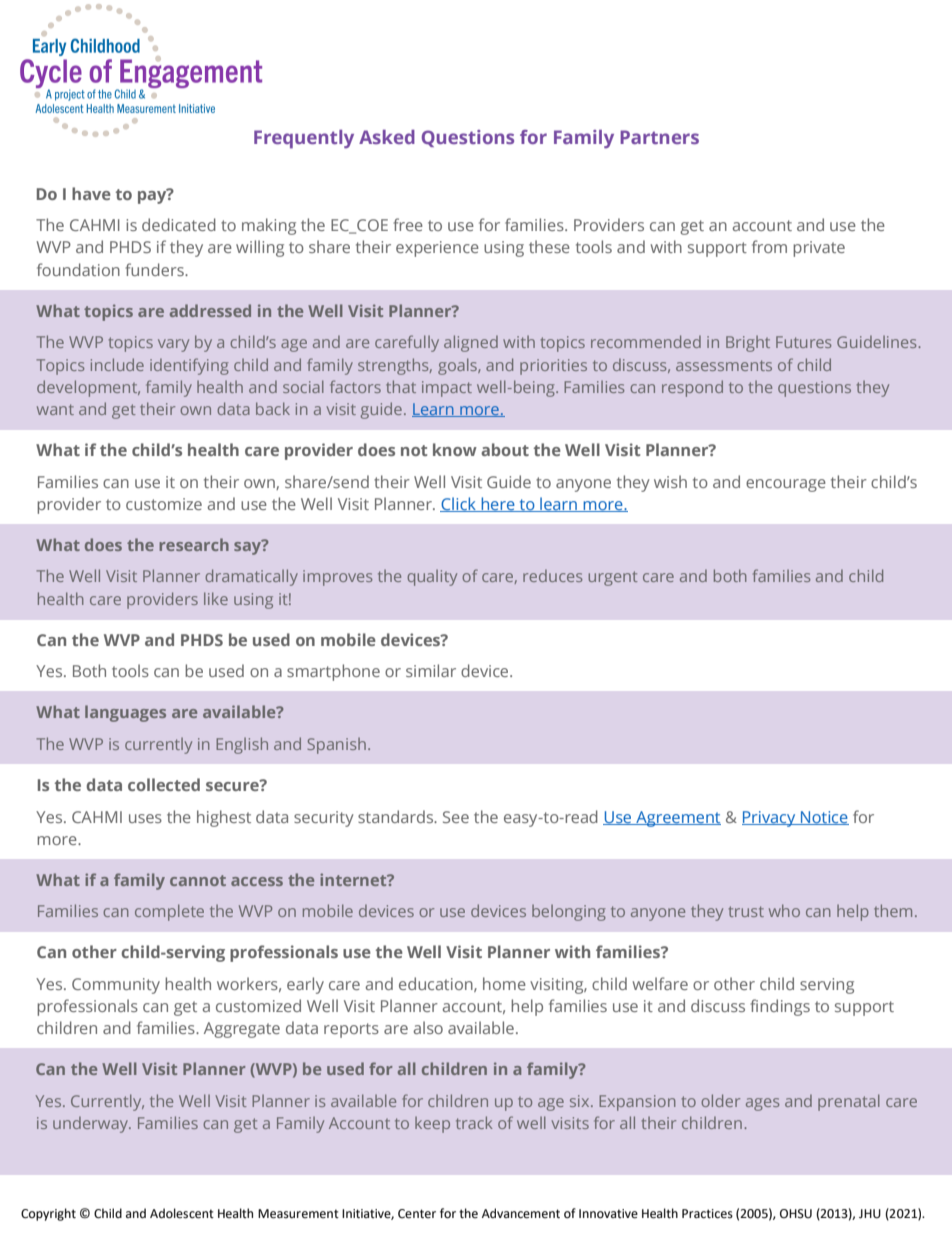  Describe the element at coordinates (769, 246) in the screenshot. I see `from` at that location.
